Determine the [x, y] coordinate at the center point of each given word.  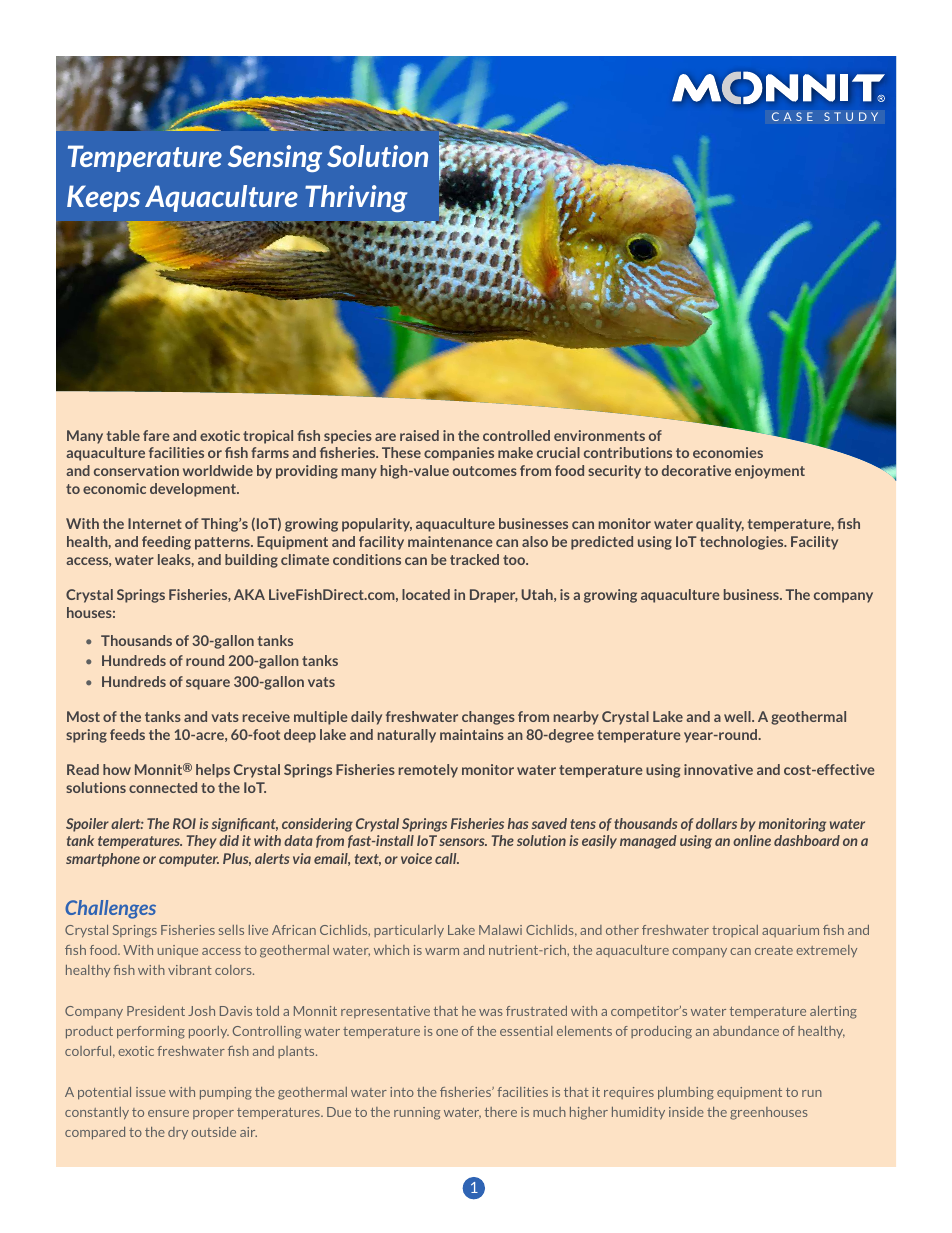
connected [163, 787]
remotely [428, 771]
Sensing [275, 158]
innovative [718, 769]
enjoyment [770, 472]
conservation [136, 470]
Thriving [356, 198]
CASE [792, 116]
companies [459, 454]
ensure [168, 1113]
